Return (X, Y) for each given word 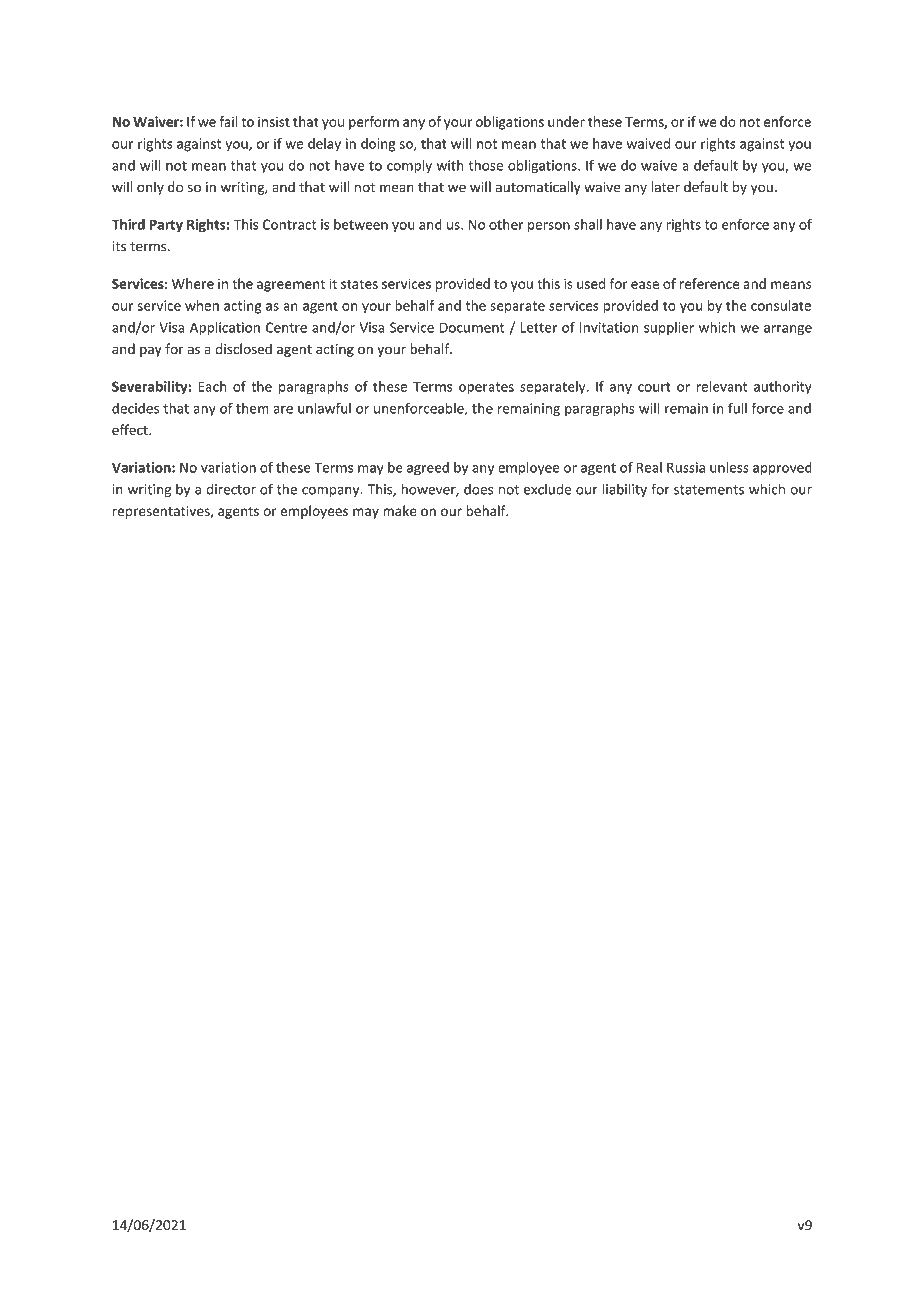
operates (486, 388)
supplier (669, 329)
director (231, 489)
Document (472, 327)
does (478, 489)
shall (588, 224)
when (202, 305)
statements (709, 490)
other (506, 224)
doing (378, 145)
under (566, 121)
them (252, 408)
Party (166, 226)
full (737, 408)
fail (228, 121)
